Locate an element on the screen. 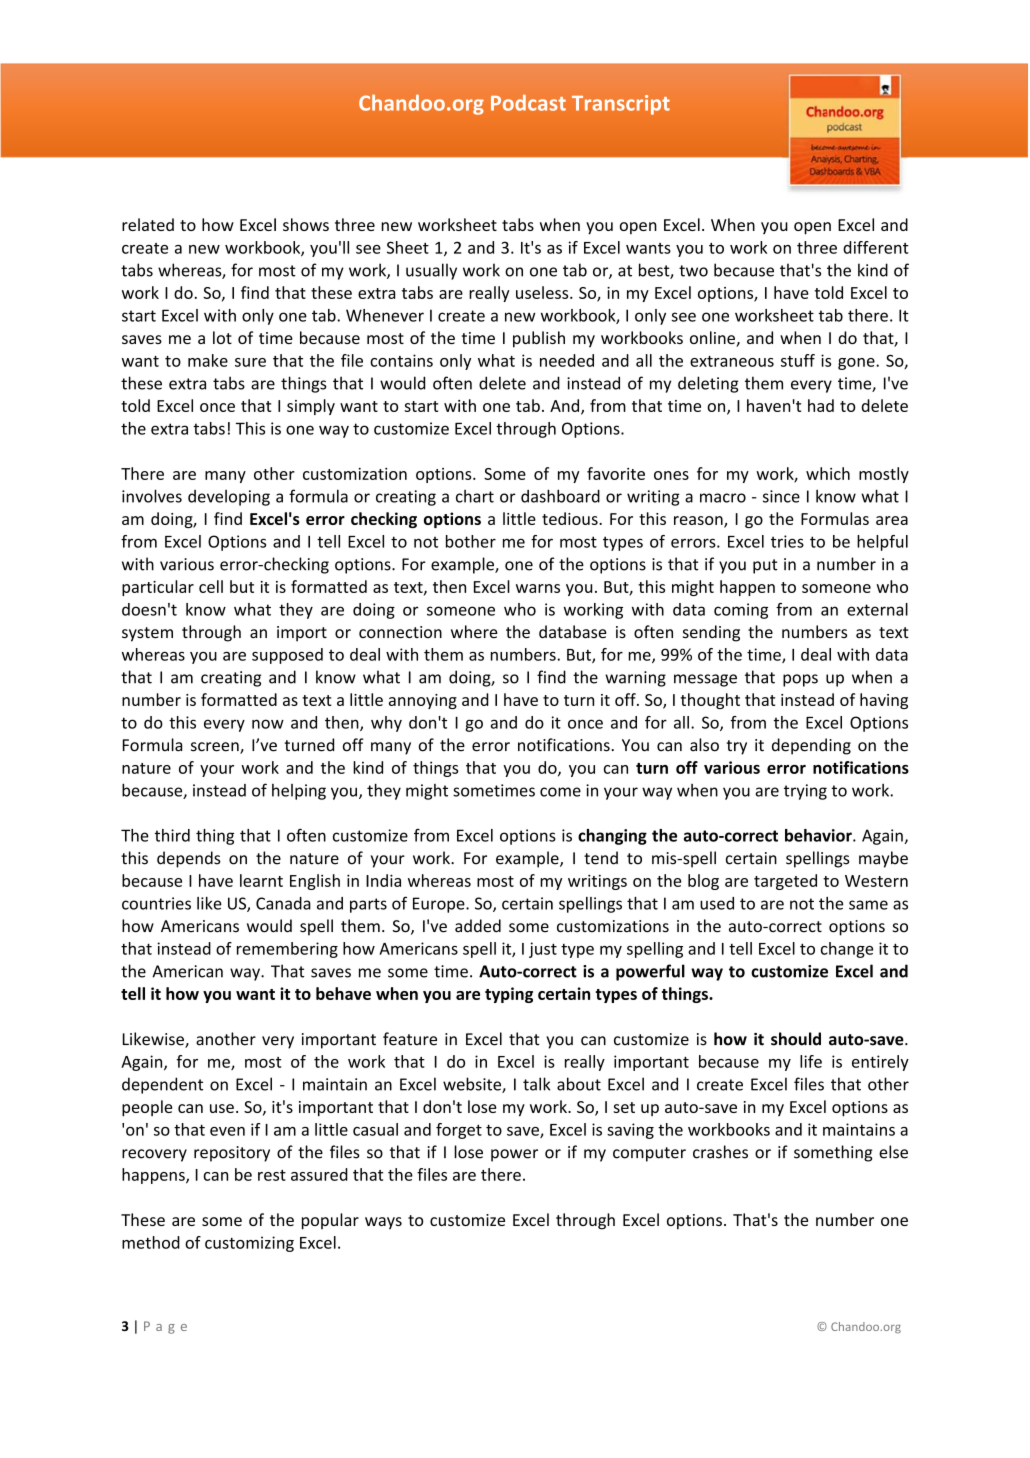 Image resolution: width=1030 pixels, height=1458 pixels. cell is located at coordinates (211, 586).
